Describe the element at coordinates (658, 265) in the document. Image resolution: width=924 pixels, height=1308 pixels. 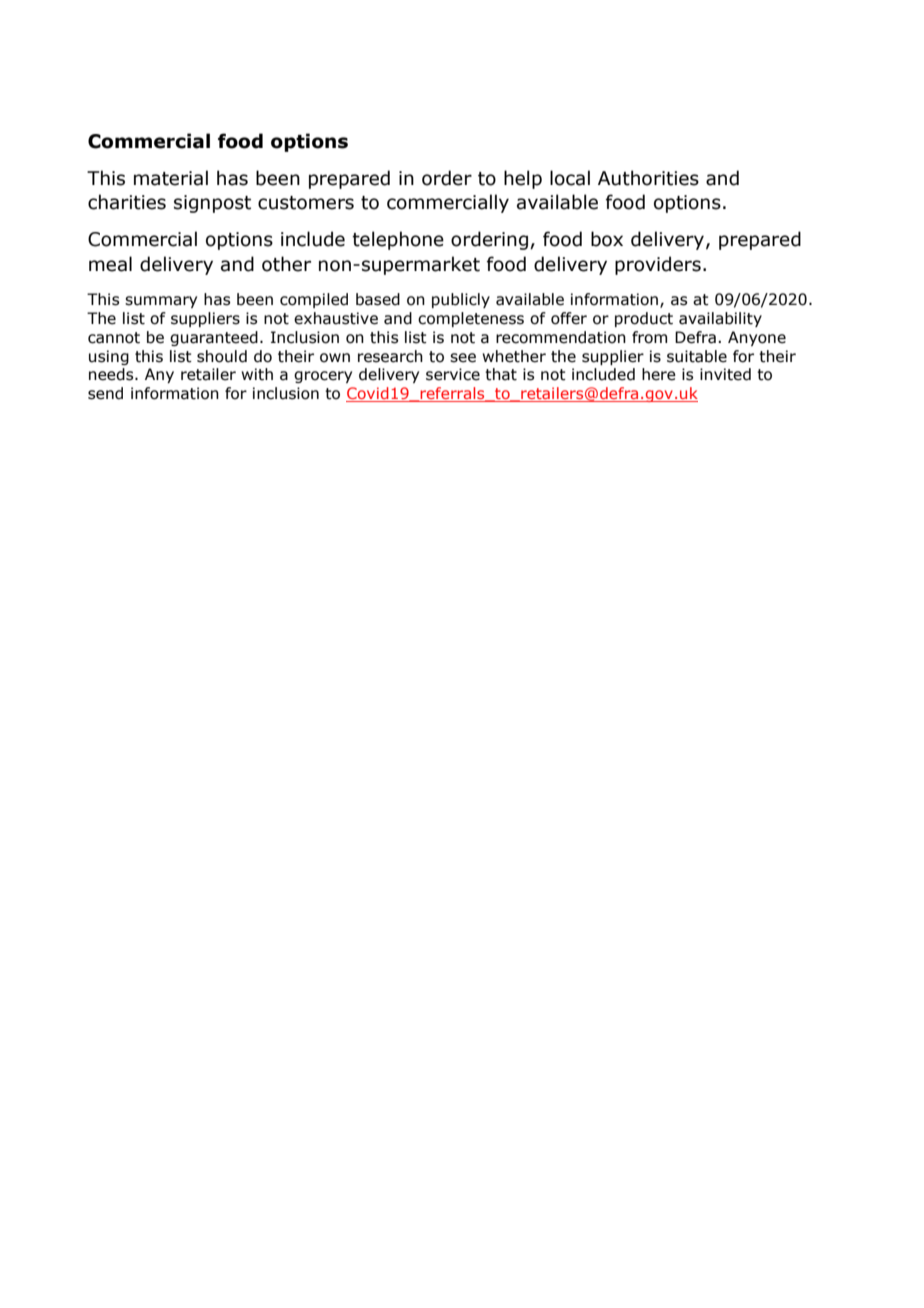
I see `providers` at that location.
